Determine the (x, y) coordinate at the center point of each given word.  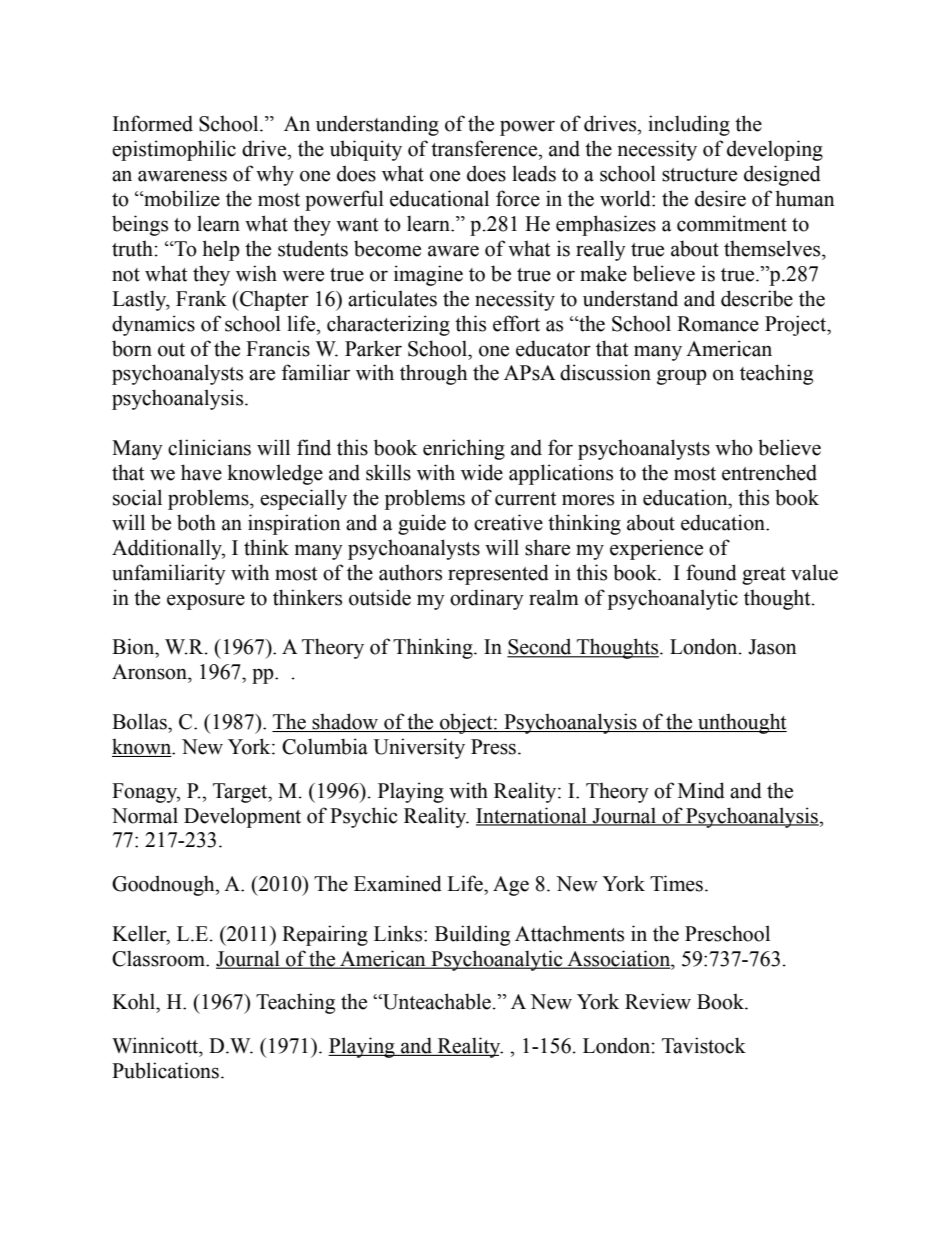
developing (775, 150)
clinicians (209, 447)
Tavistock (704, 1045)
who (734, 447)
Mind (701, 790)
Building (472, 935)
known (143, 747)
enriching (464, 449)
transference (485, 148)
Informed (153, 123)
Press (493, 747)
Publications (165, 1070)
